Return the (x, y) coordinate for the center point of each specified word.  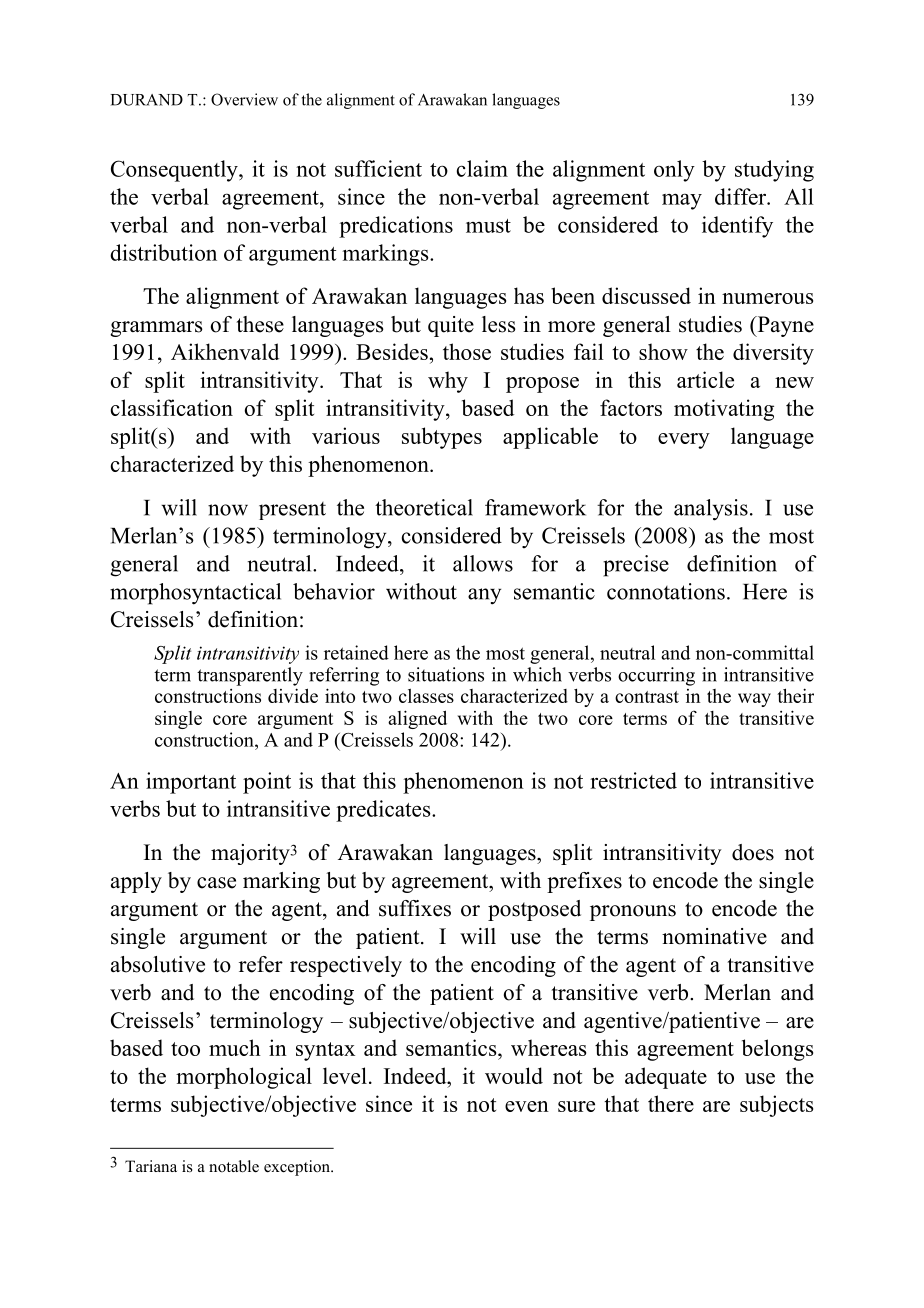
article (705, 379)
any (484, 596)
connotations (666, 591)
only (674, 171)
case (216, 883)
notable (234, 1166)
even (527, 1106)
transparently (250, 676)
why (448, 382)
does (753, 852)
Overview (244, 99)
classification (172, 407)
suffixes (415, 908)
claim (482, 168)
